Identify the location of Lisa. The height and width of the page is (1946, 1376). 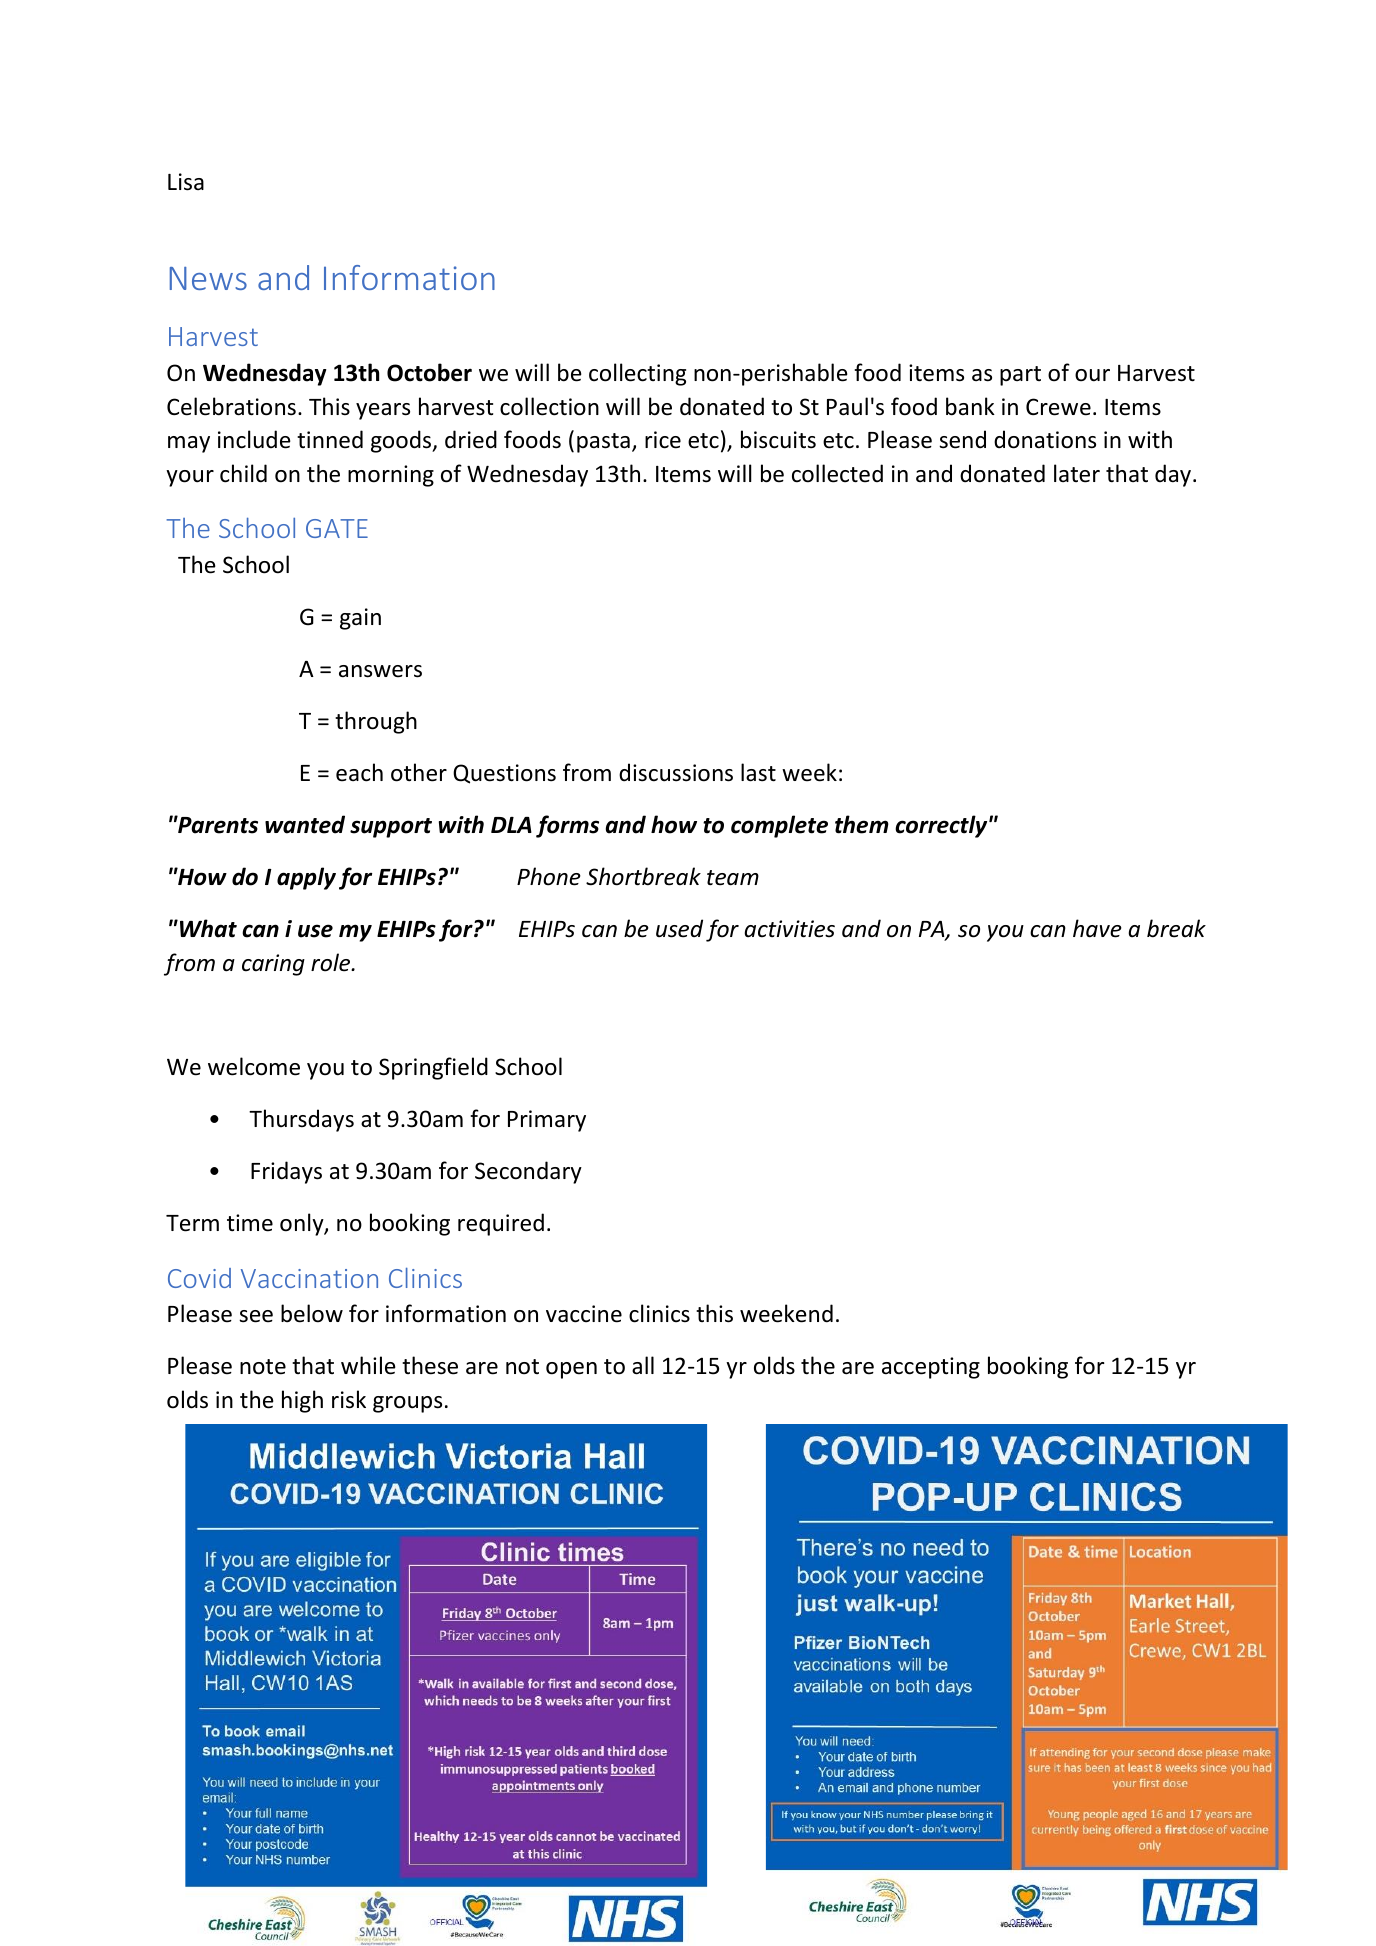
(186, 182).
